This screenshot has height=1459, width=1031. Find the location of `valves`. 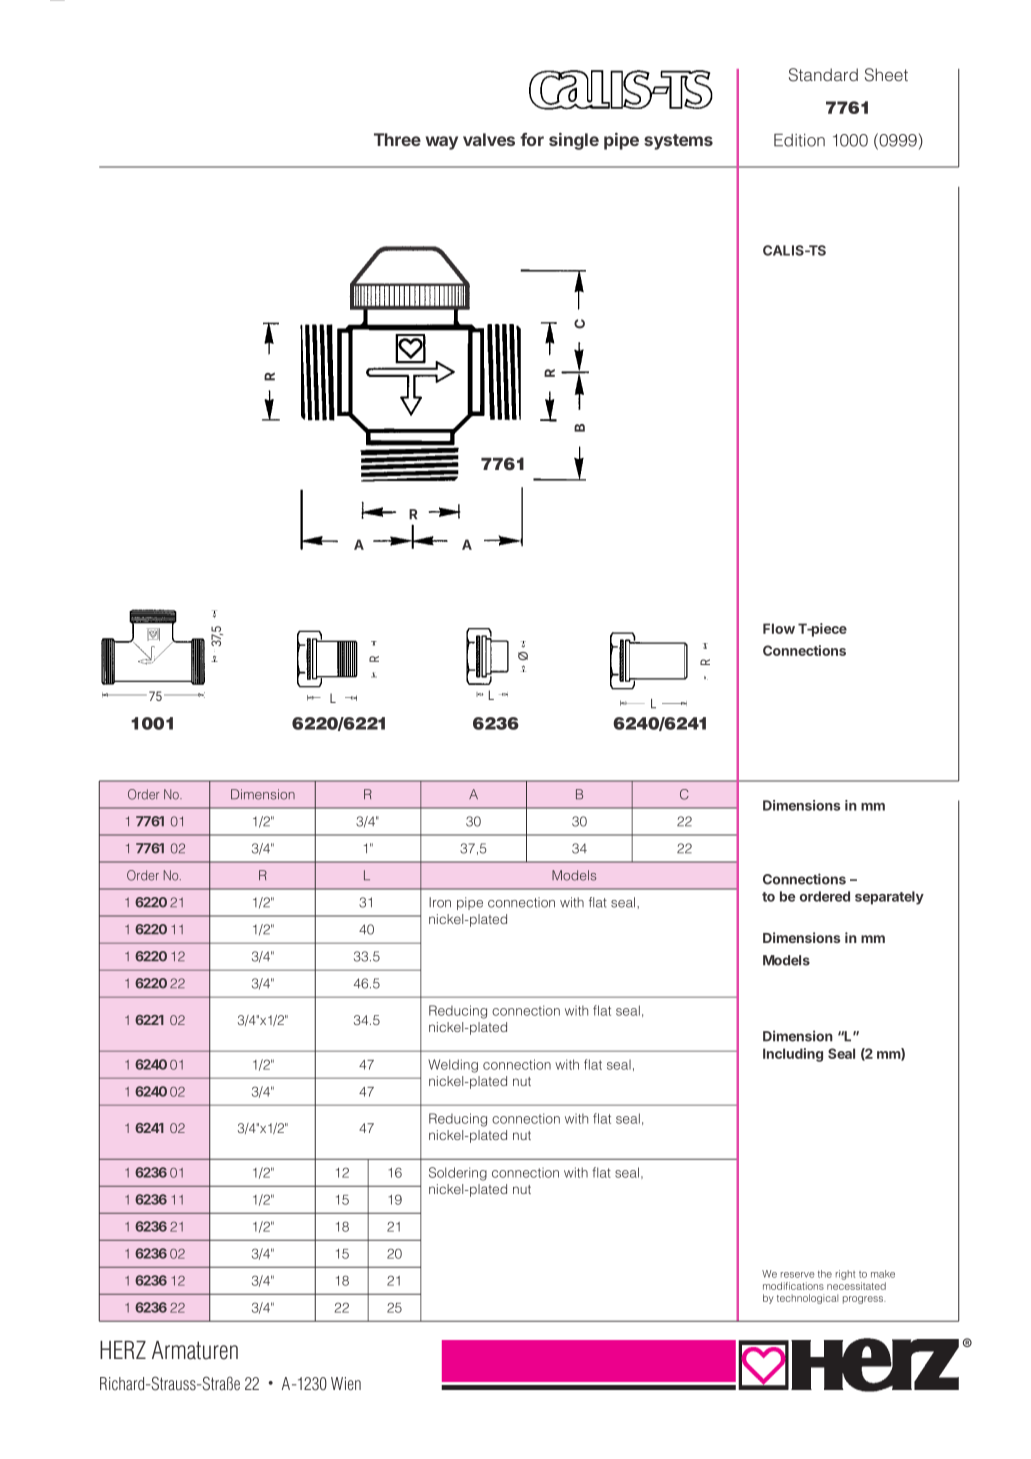

valves is located at coordinates (489, 139).
